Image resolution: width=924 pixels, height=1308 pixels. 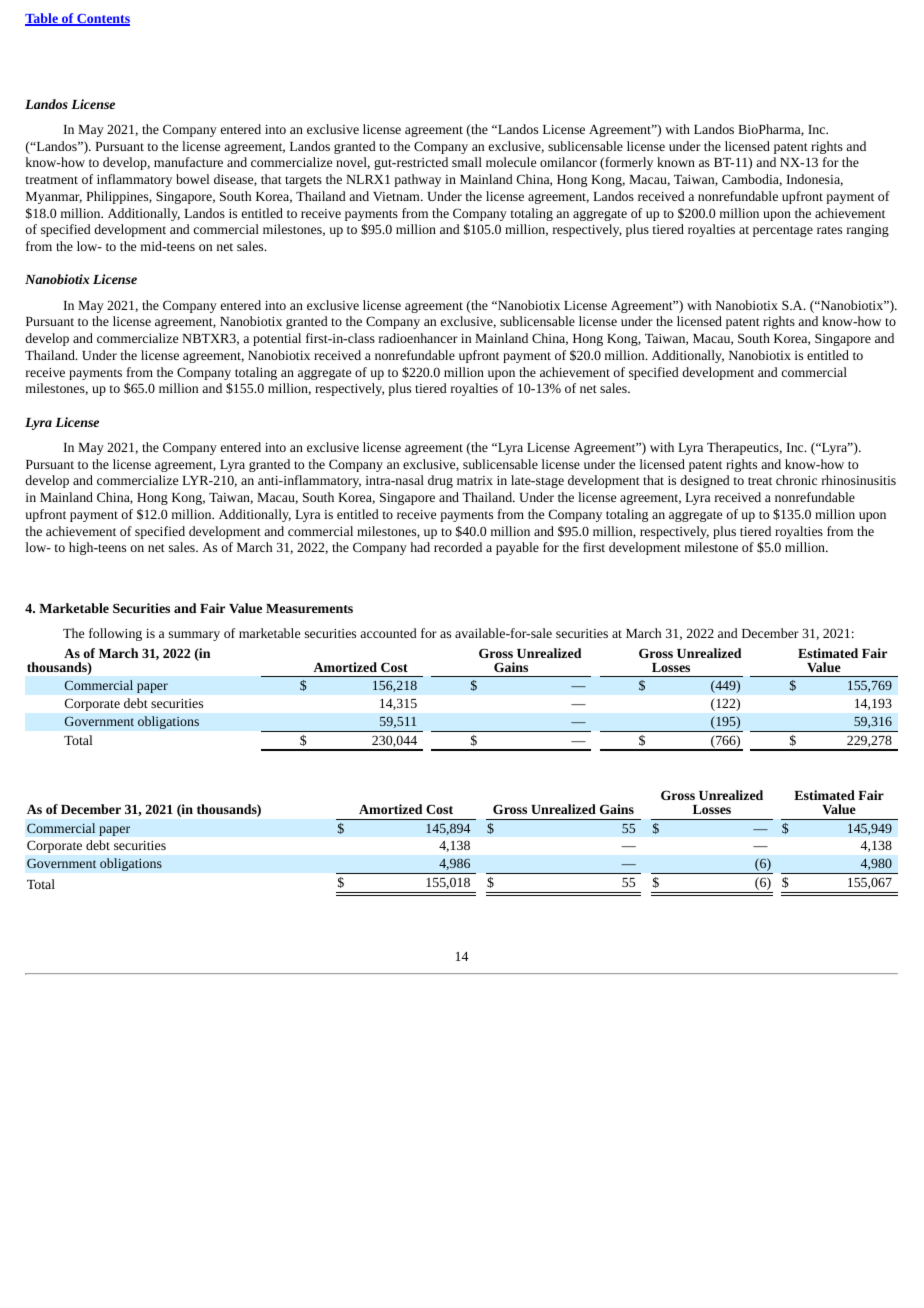 I want to click on potential, so click(x=277, y=339).
